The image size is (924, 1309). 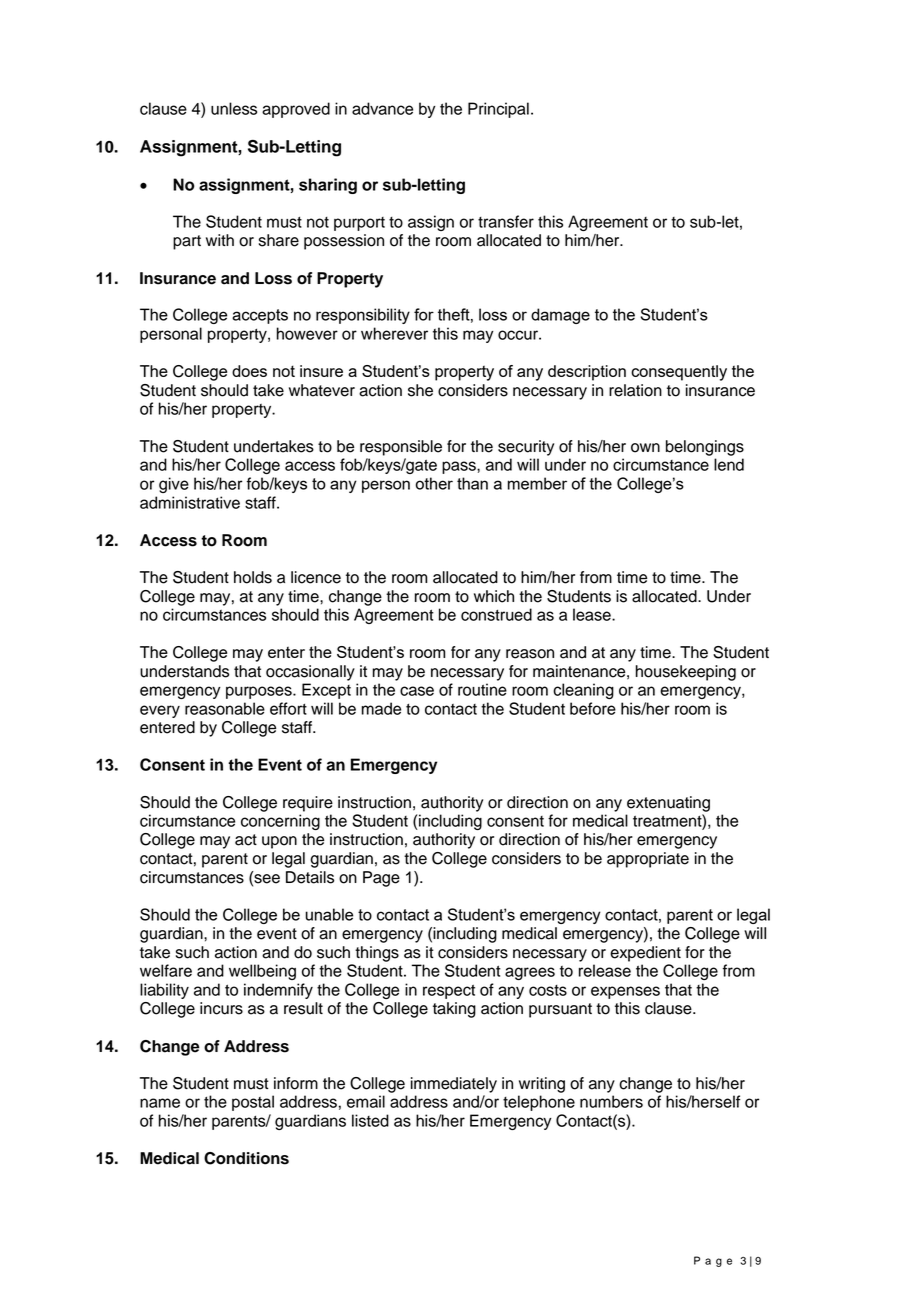 What do you see at coordinates (498, 110) in the page?
I see `Principal` at bounding box center [498, 110].
